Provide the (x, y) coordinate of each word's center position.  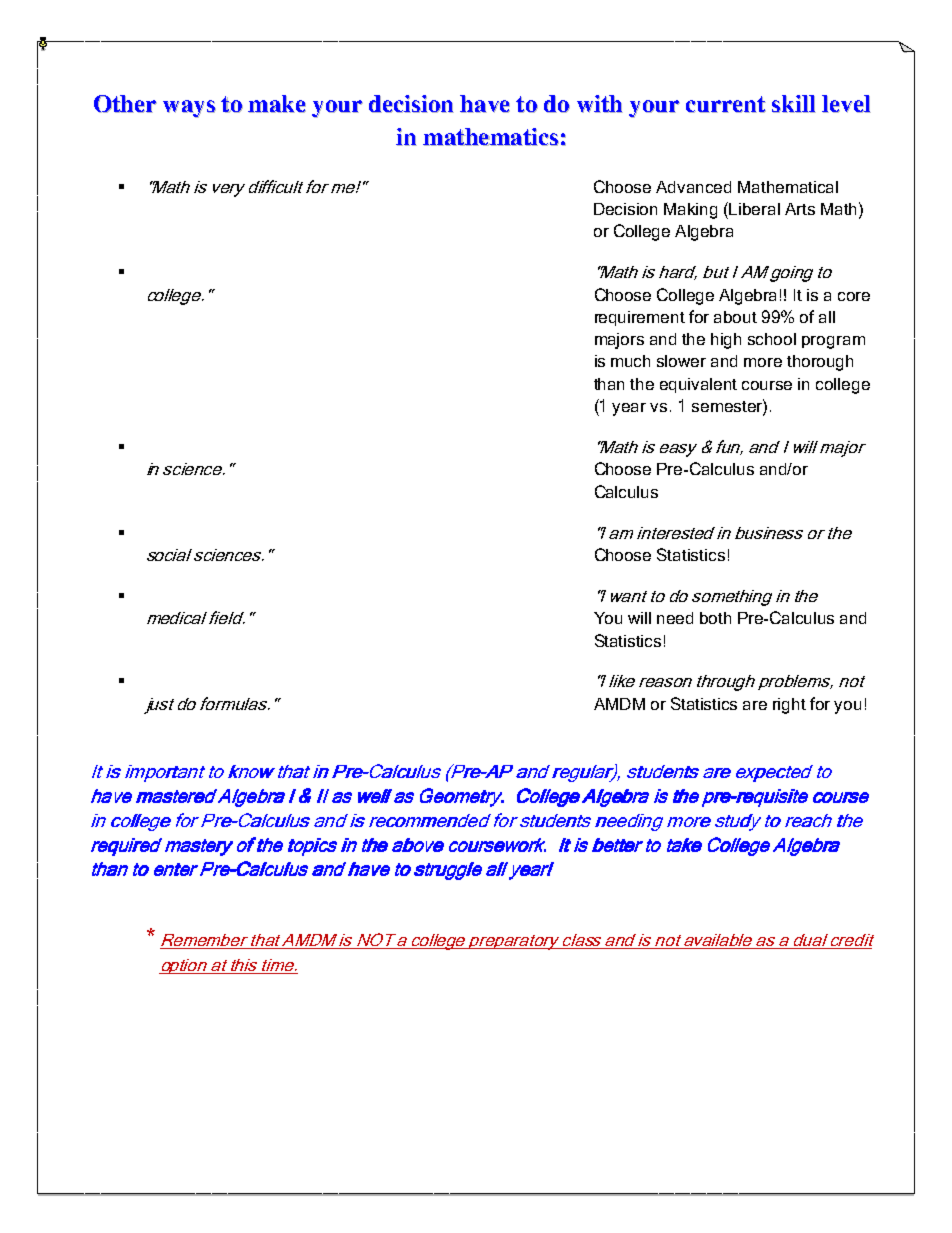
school (772, 339)
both (715, 618)
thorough (820, 363)
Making (690, 211)
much (630, 361)
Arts (800, 209)
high (726, 341)
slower (681, 361)
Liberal (754, 209)
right (789, 706)
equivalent (698, 385)
